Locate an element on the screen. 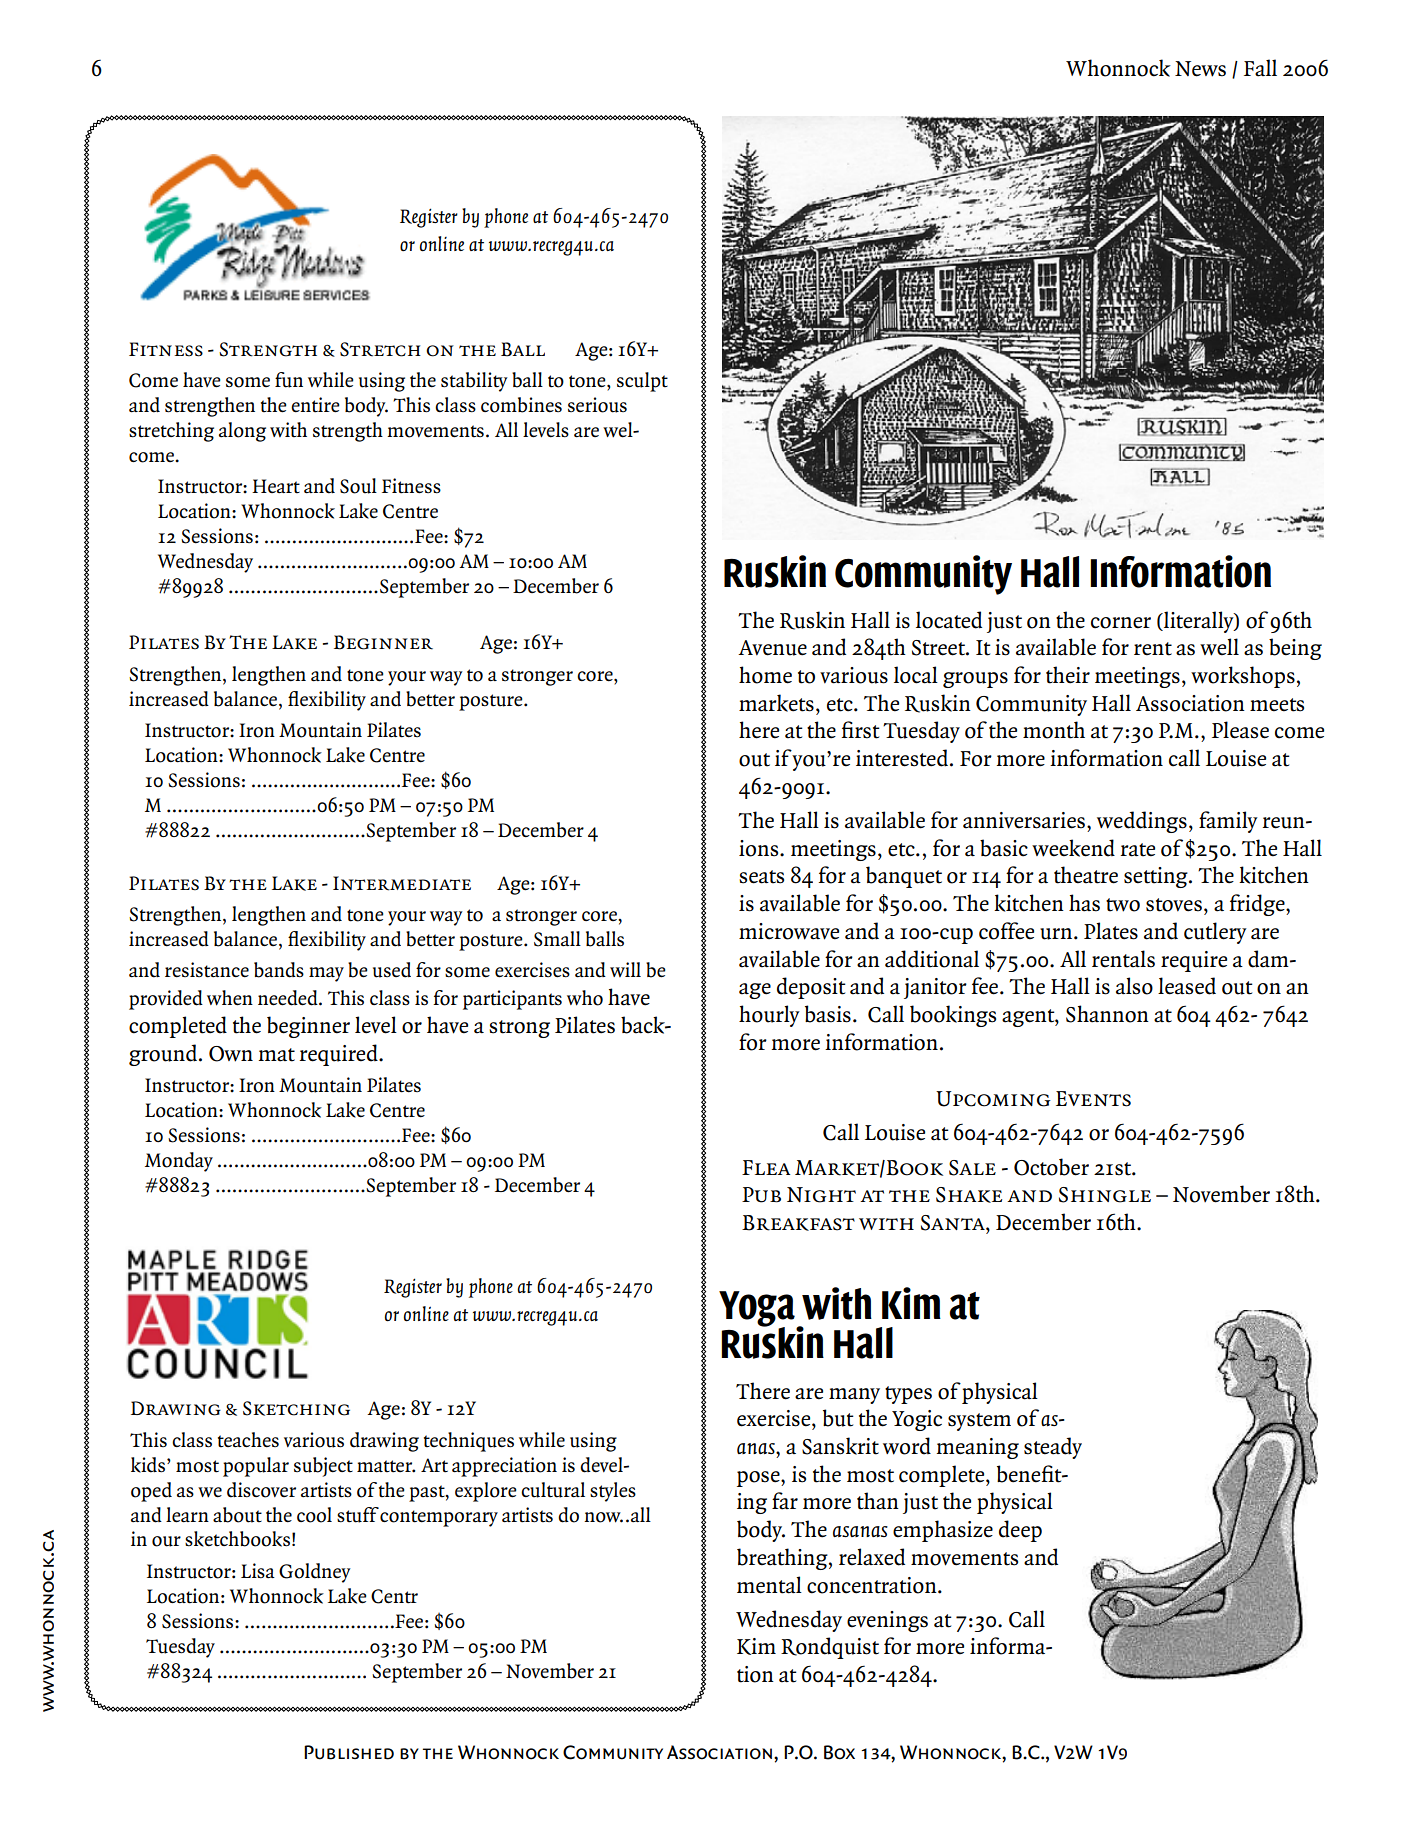 Image resolution: width=1412 pixels, height=1828 pixels. deep is located at coordinates (1020, 1531).
